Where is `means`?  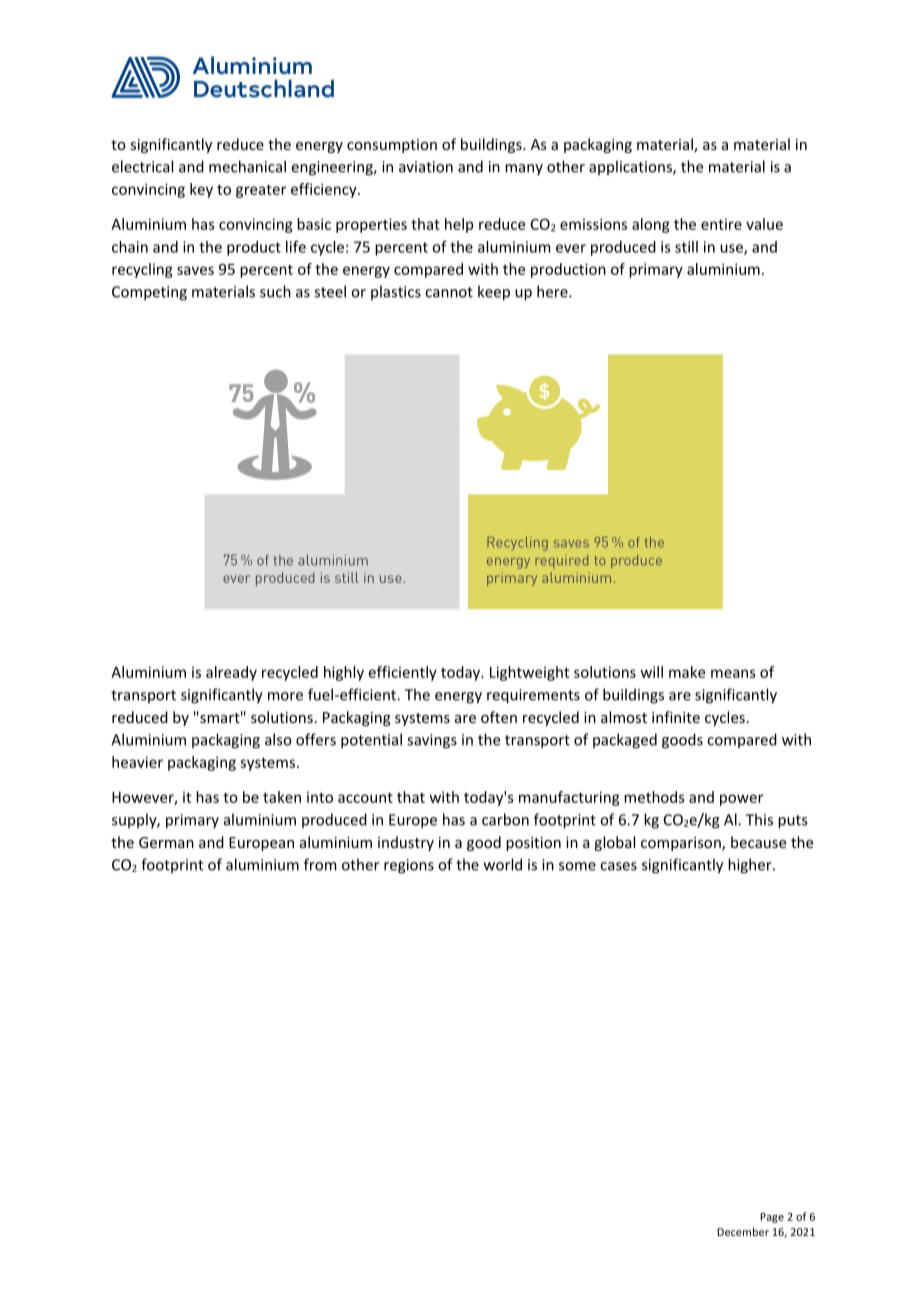
means is located at coordinates (733, 673).
